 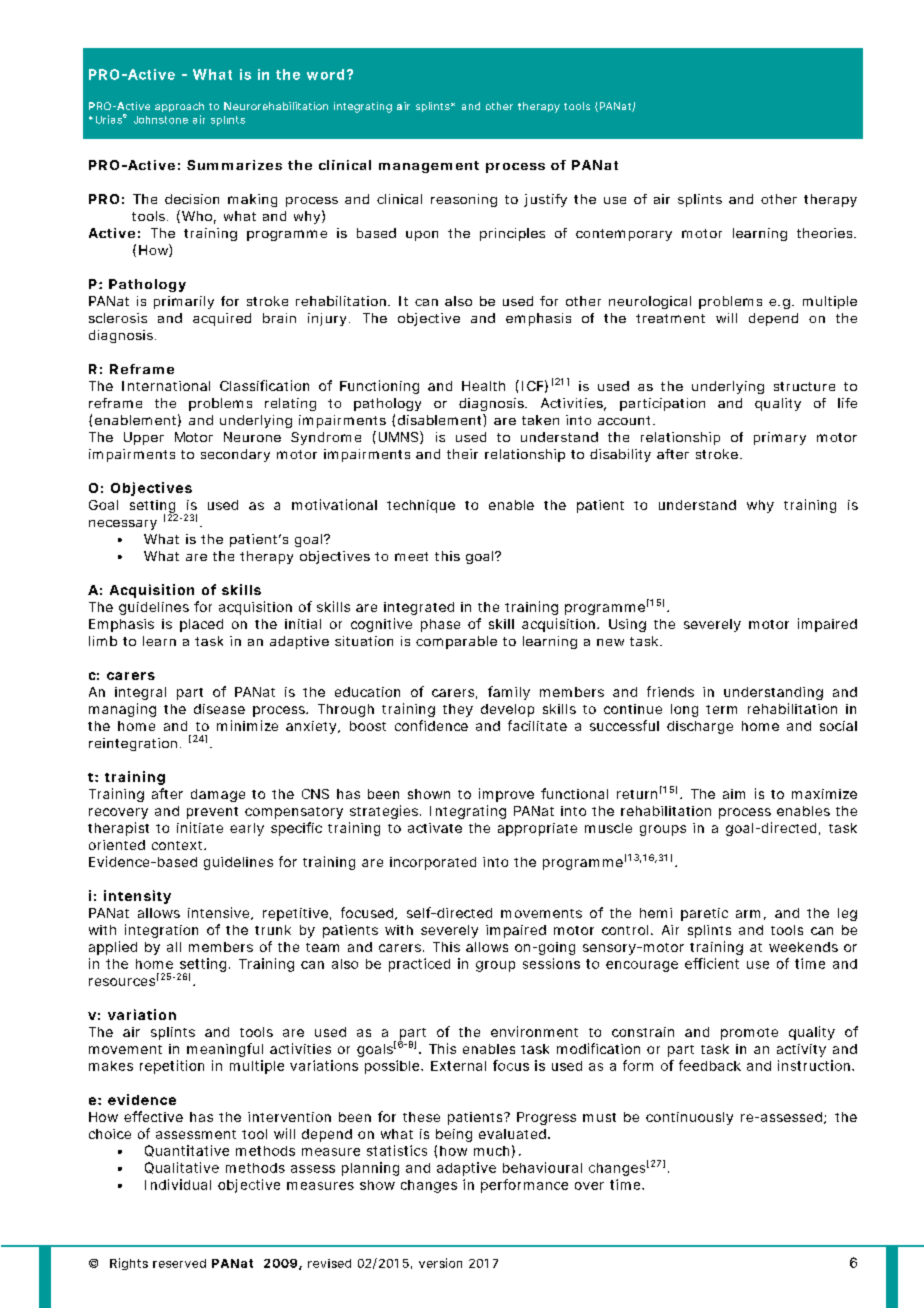 I want to click on arm, so click(x=751, y=915).
